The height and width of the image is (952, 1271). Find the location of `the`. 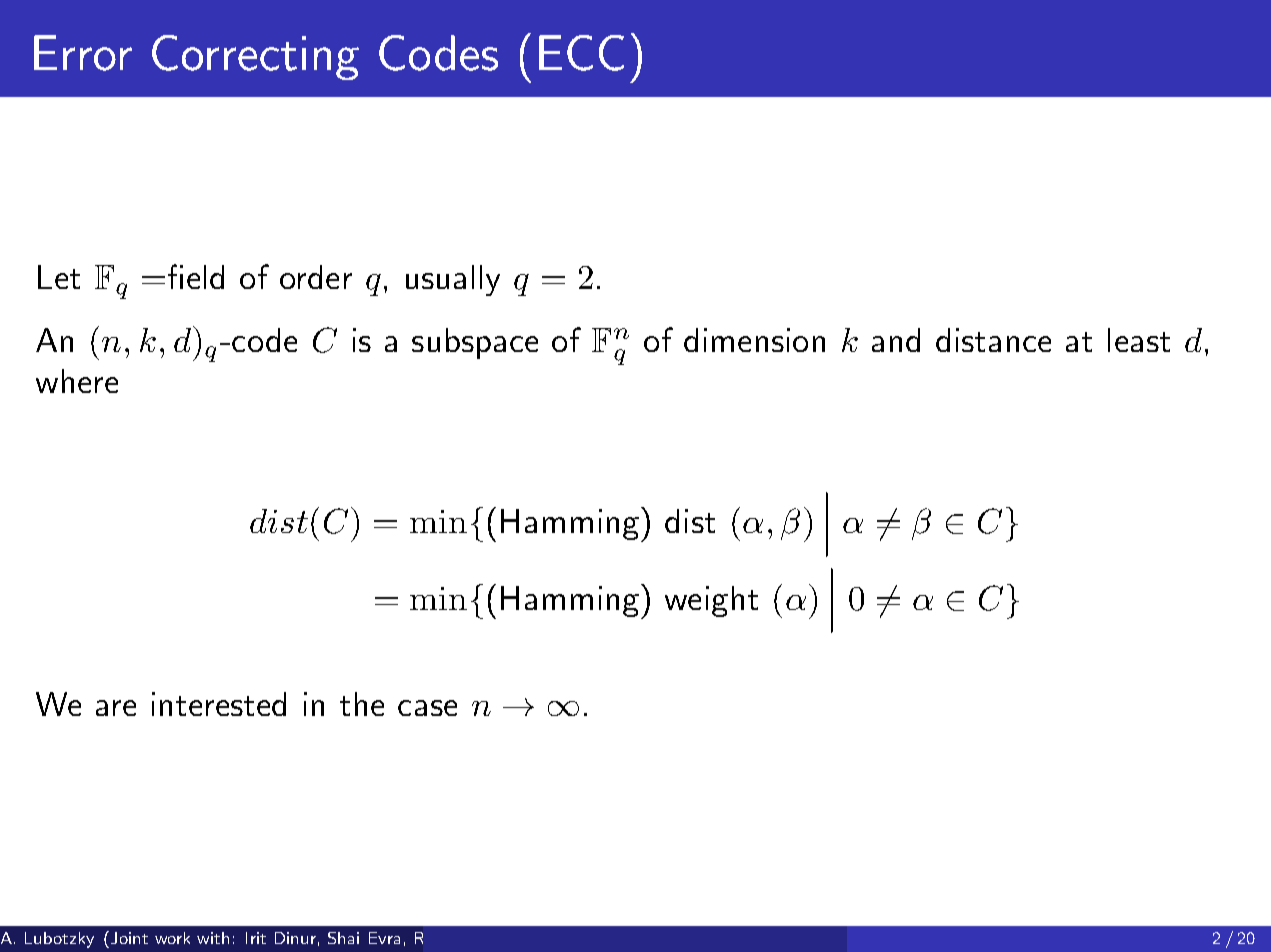

the is located at coordinates (362, 704).
